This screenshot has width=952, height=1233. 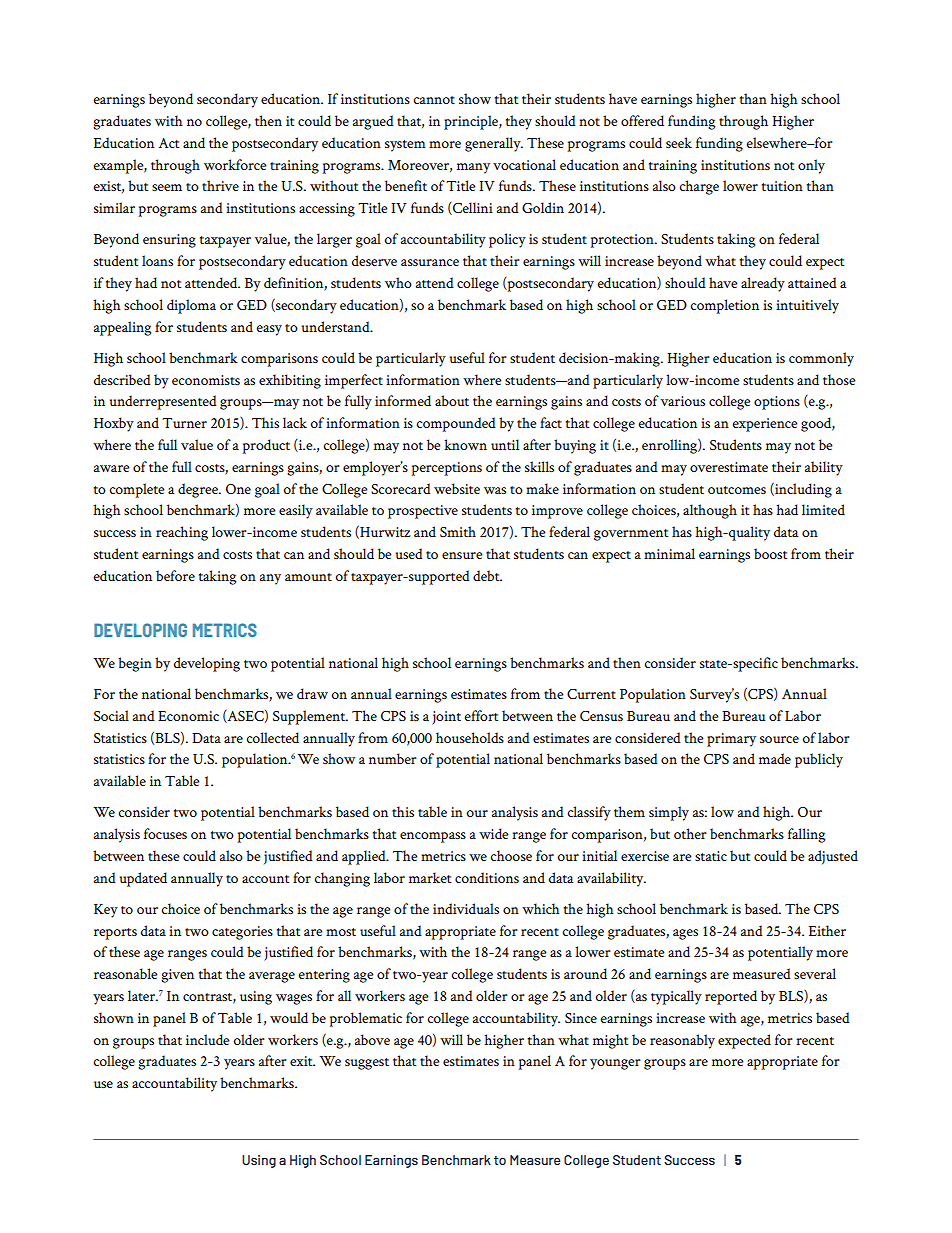 What do you see at coordinates (456, 424) in the screenshot?
I see `compounded` at bounding box center [456, 424].
